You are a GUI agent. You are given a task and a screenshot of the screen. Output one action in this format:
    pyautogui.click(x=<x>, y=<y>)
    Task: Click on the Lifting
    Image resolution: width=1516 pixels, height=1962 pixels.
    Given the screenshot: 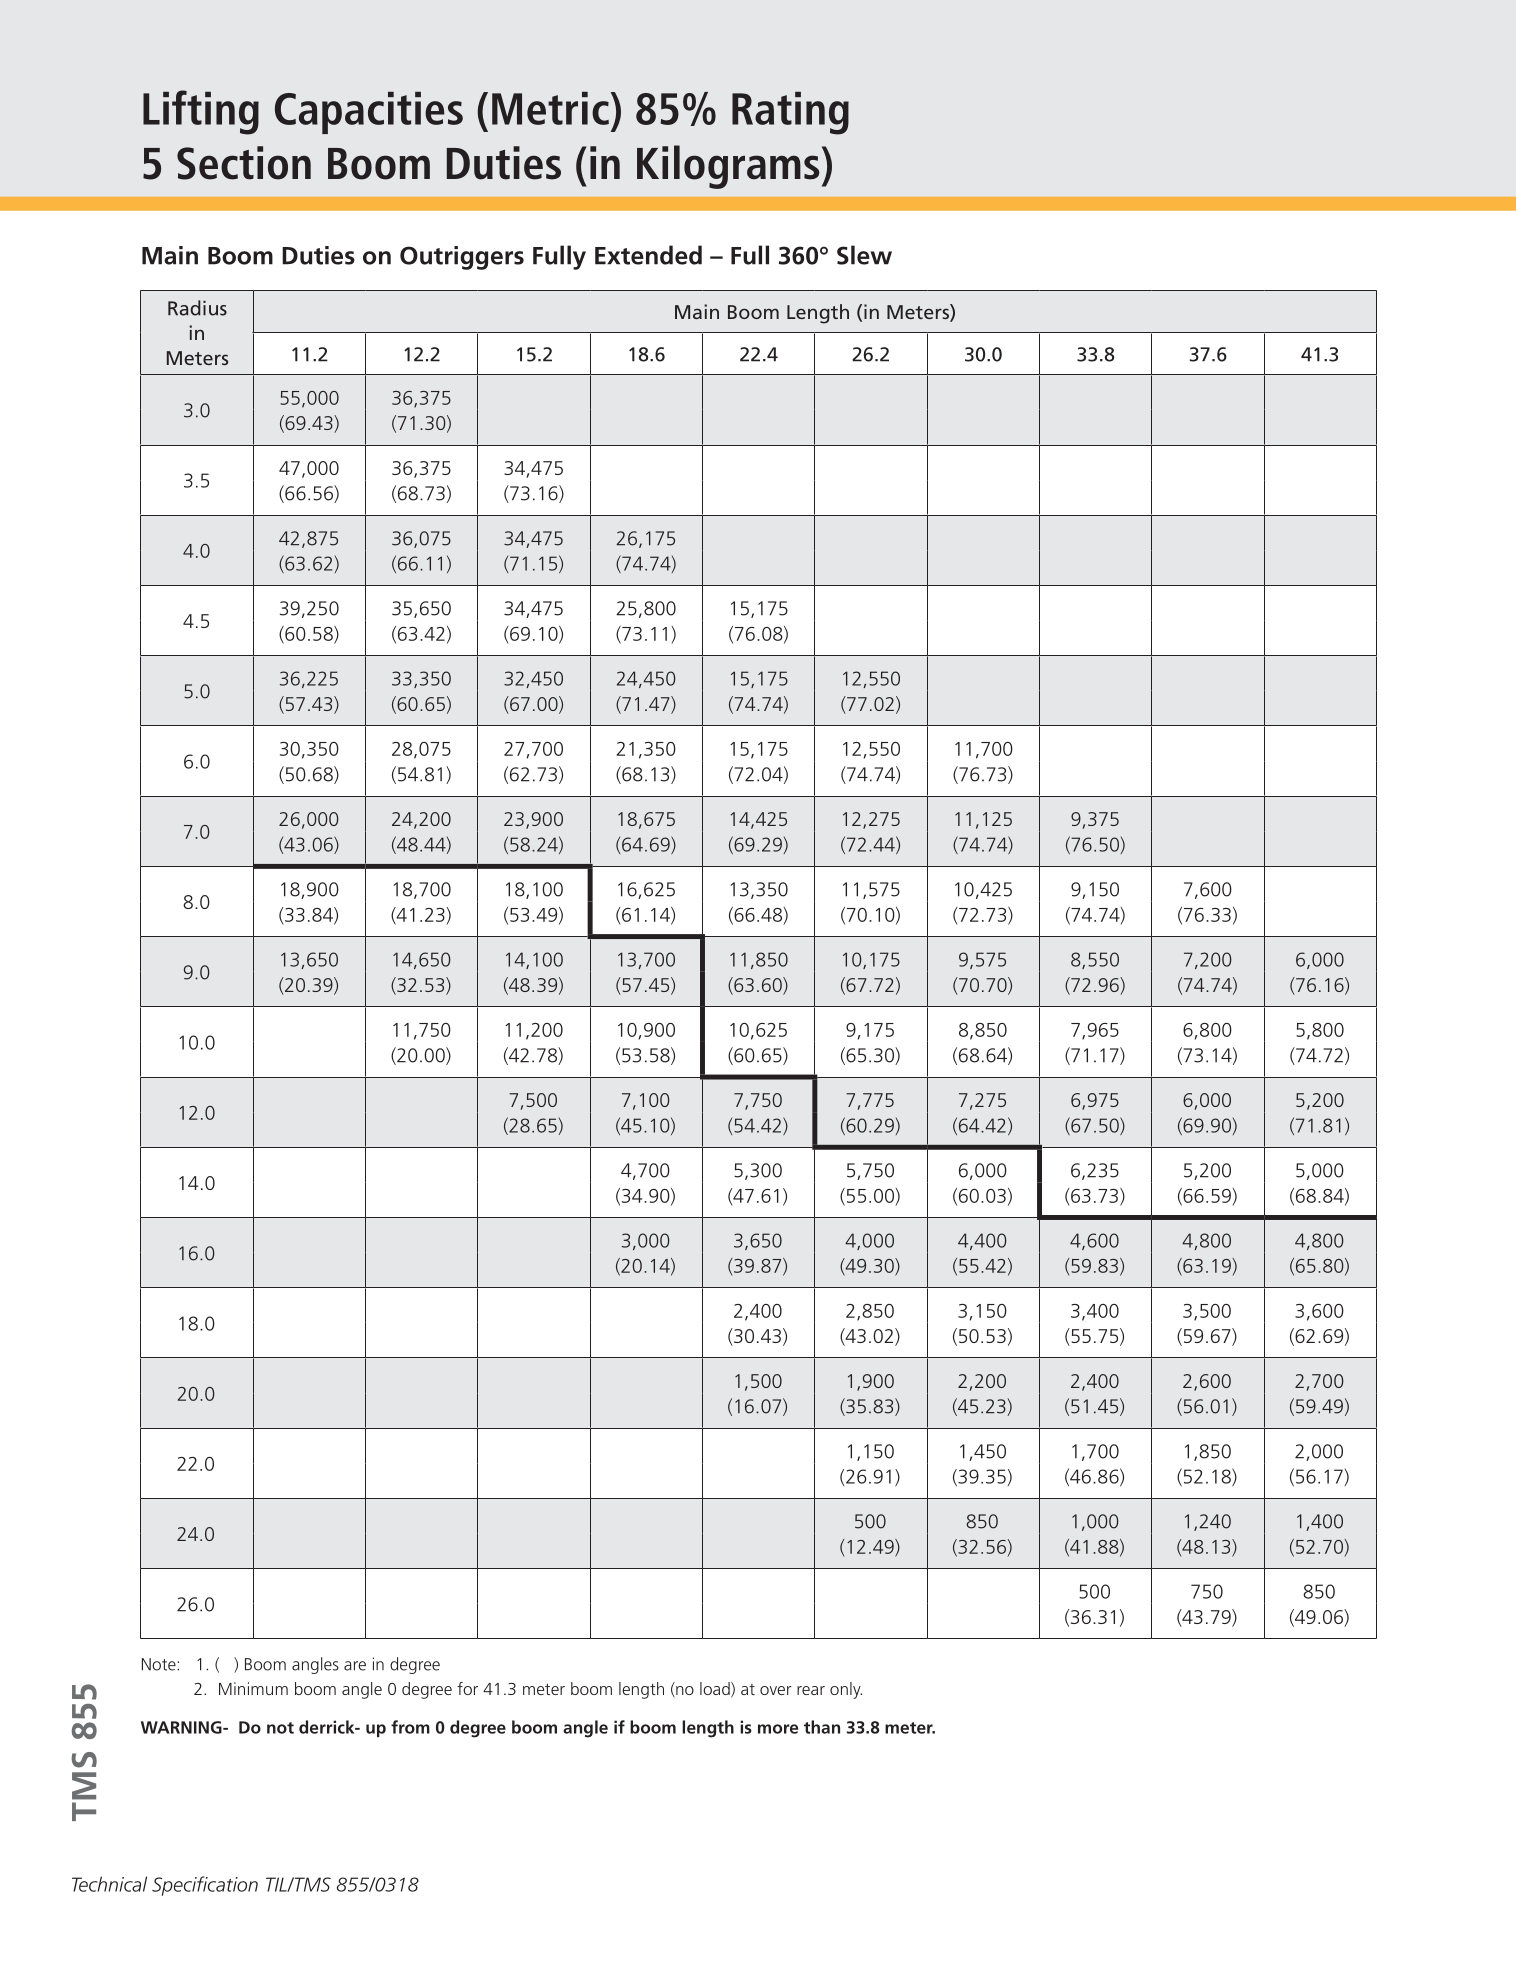 What is the action you would take?
    pyautogui.click(x=201, y=112)
